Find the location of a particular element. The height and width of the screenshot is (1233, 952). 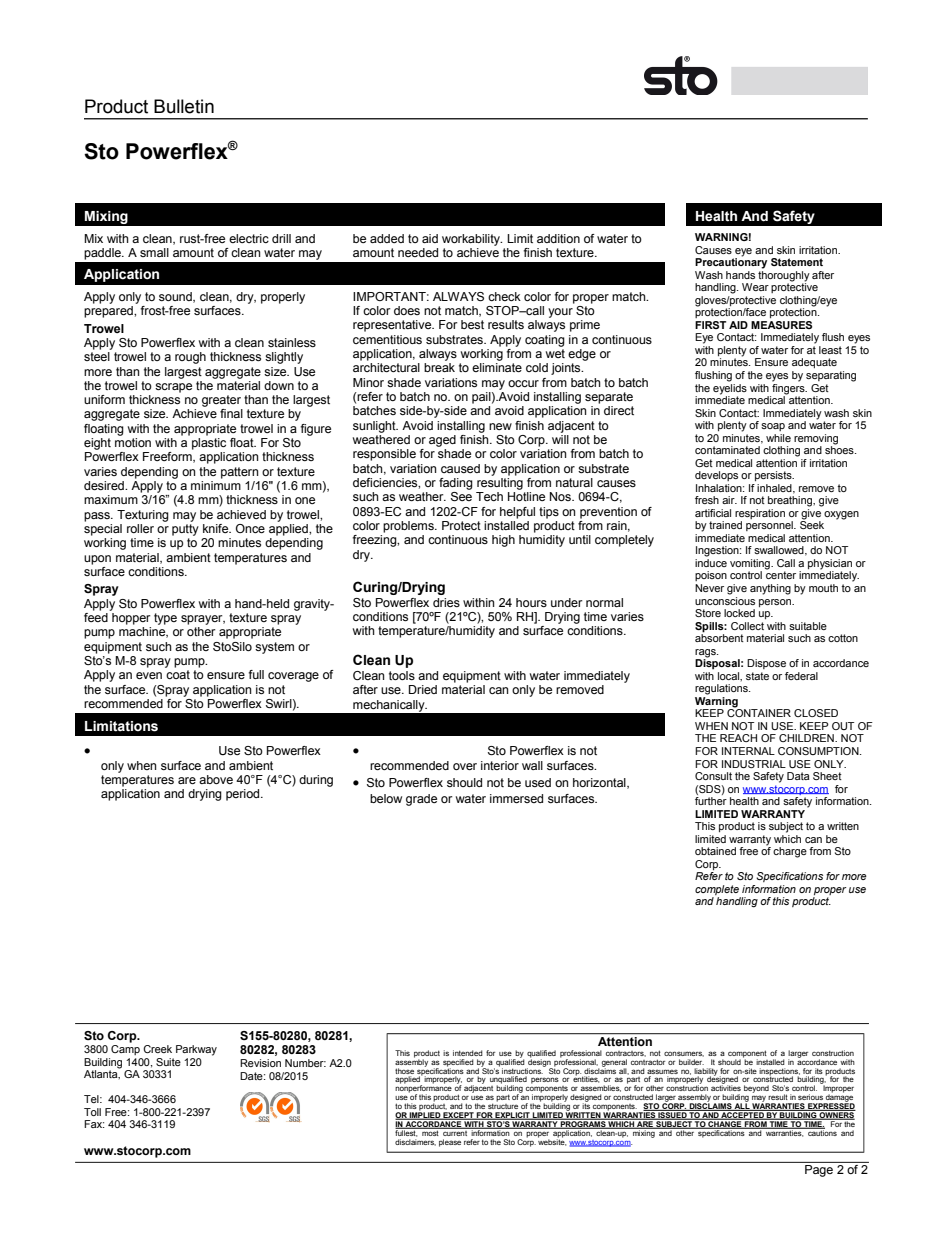

Precautionary is located at coordinates (731, 262).
